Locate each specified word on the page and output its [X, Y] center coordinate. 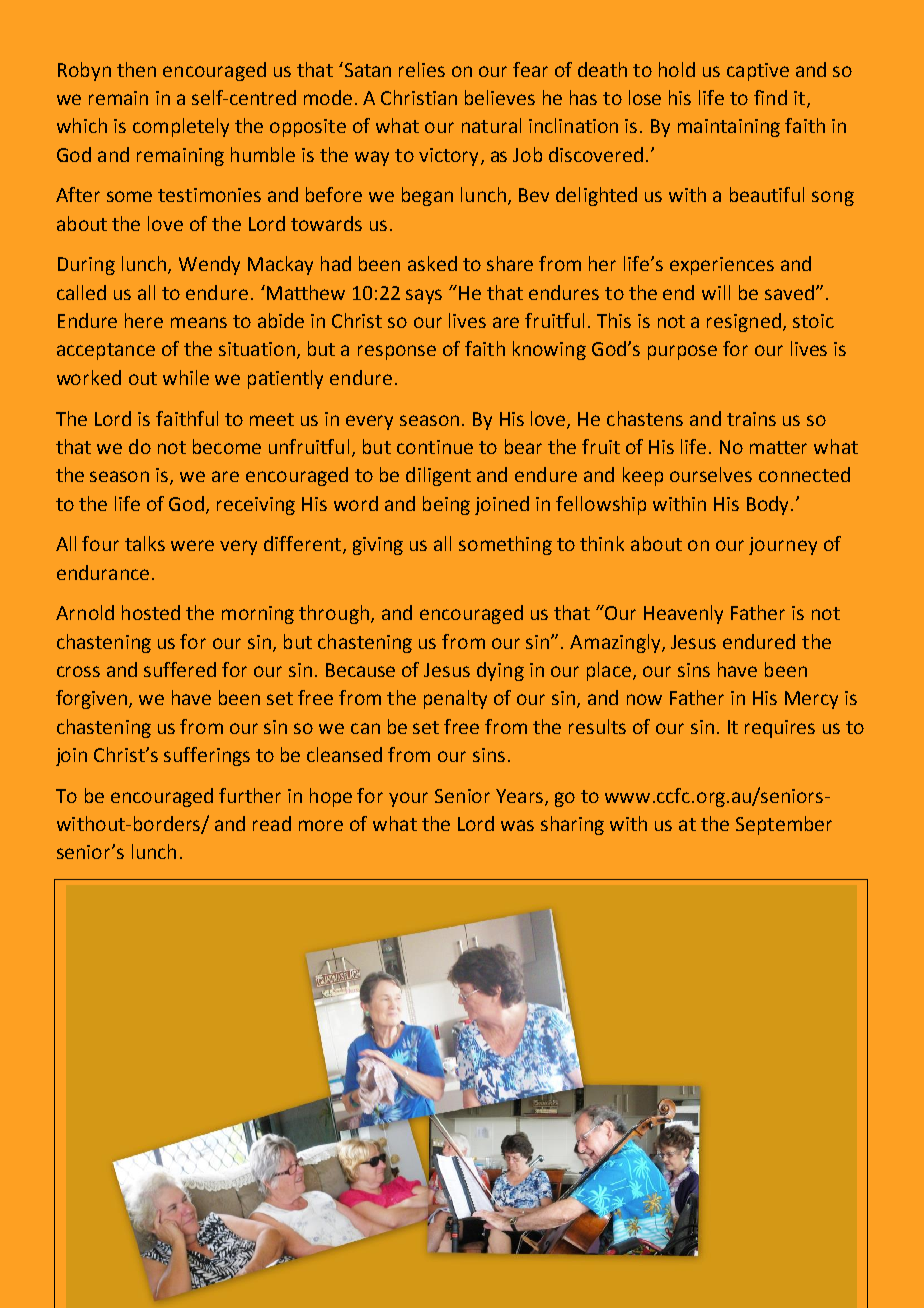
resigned [744, 322]
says [424, 296]
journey [783, 546]
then [136, 69]
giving [378, 546]
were [192, 545]
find [770, 97]
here [144, 320]
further [250, 795]
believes [500, 97]
